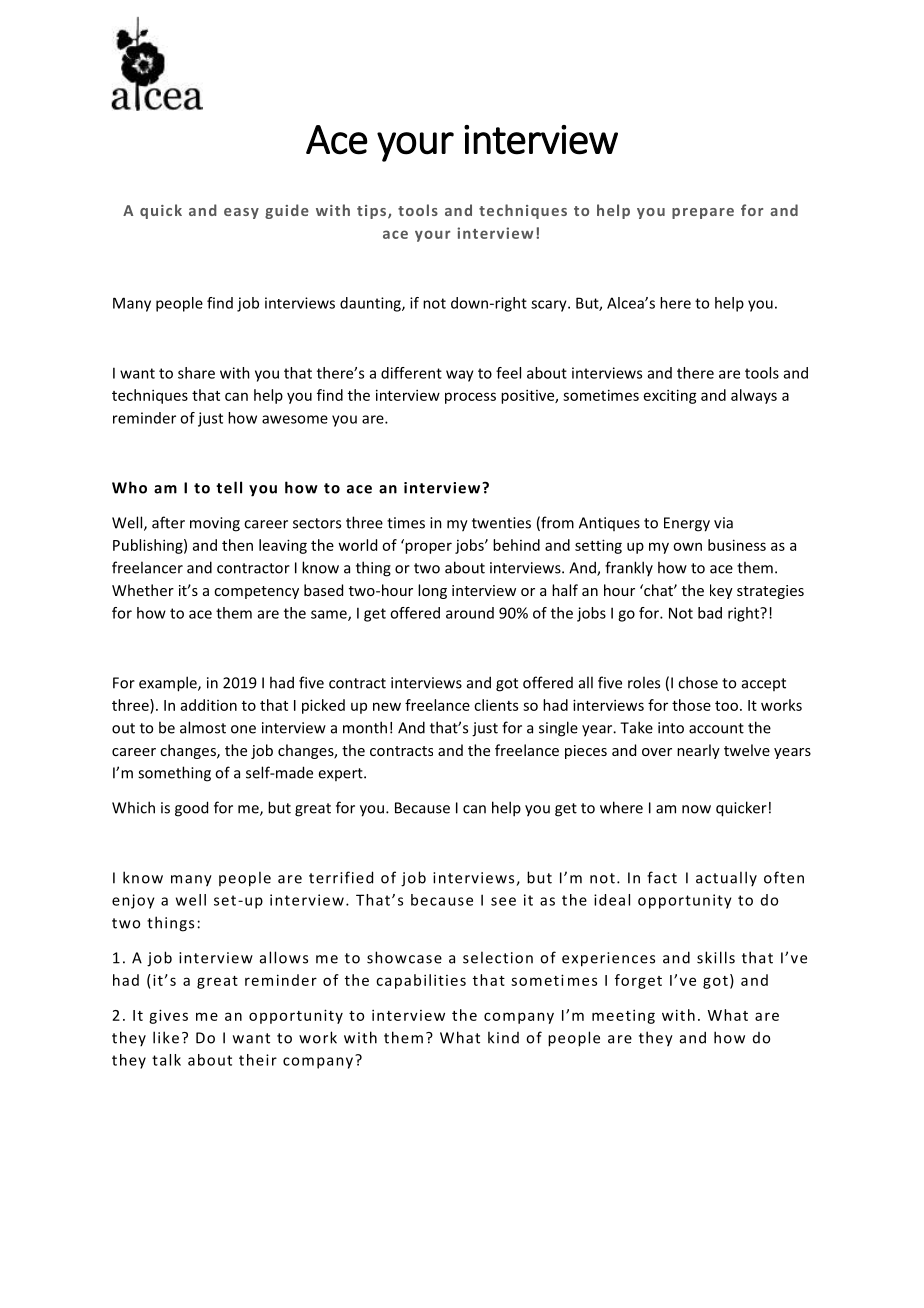  What do you see at coordinates (703, 213) in the screenshot?
I see `prepare` at bounding box center [703, 213].
